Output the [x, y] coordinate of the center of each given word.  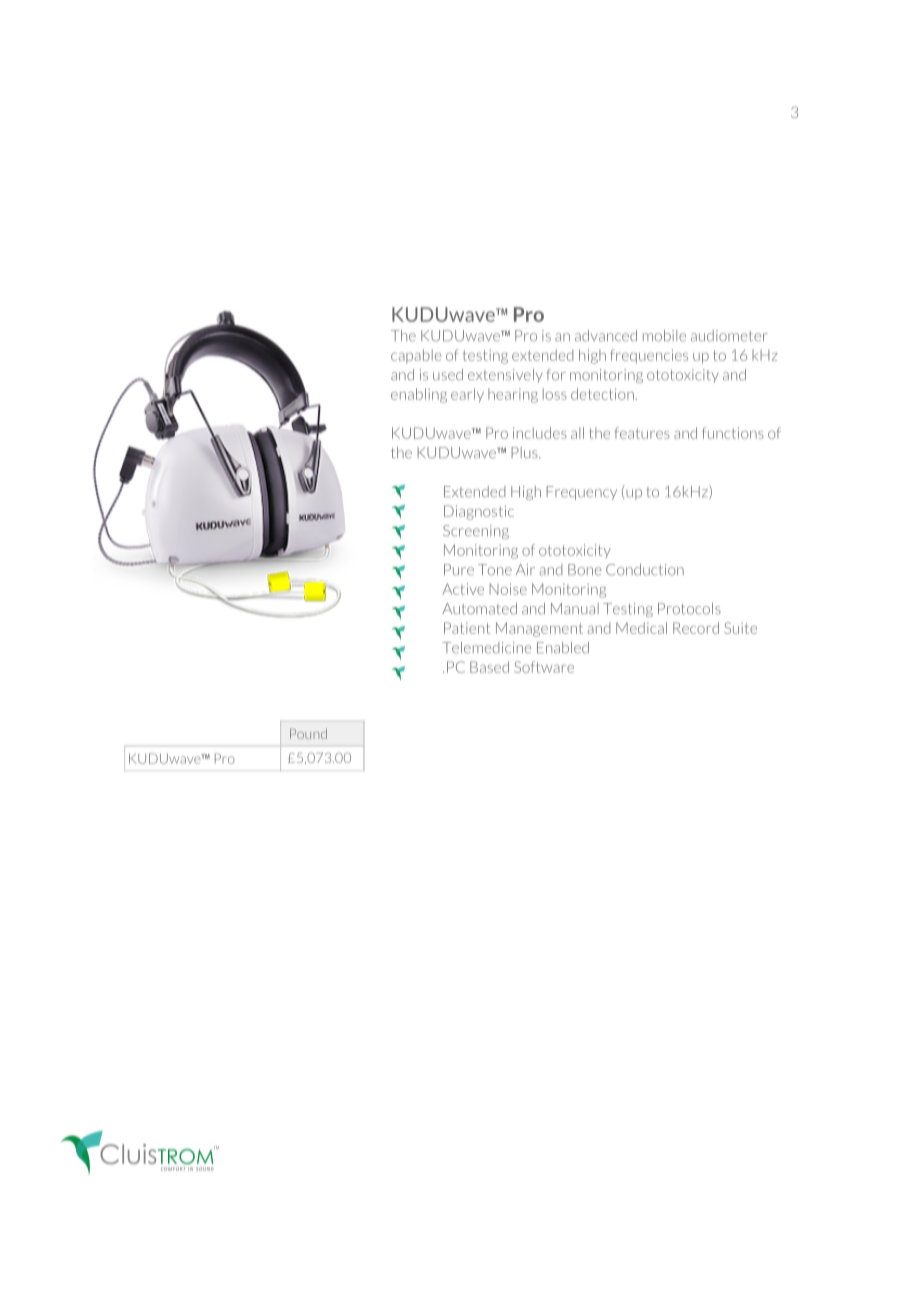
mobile [664, 336]
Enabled [563, 648]
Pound [308, 734]
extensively [505, 376]
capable [416, 356]
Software [544, 667]
